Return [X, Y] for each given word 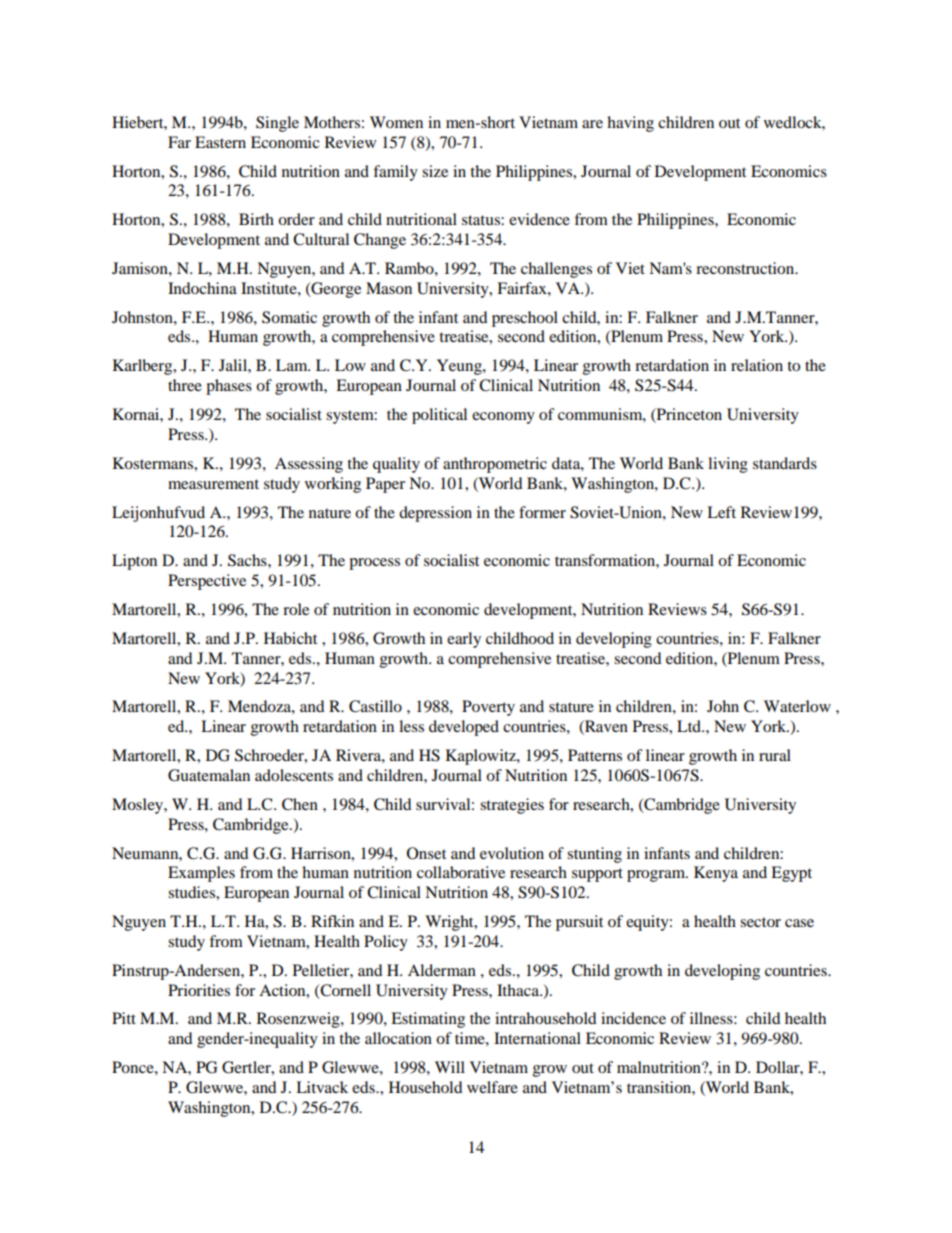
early [464, 640]
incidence [633, 1018]
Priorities [199, 990]
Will [450, 1067]
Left [721, 512]
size [435, 171]
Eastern [220, 142]
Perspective [207, 582]
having [630, 124]
